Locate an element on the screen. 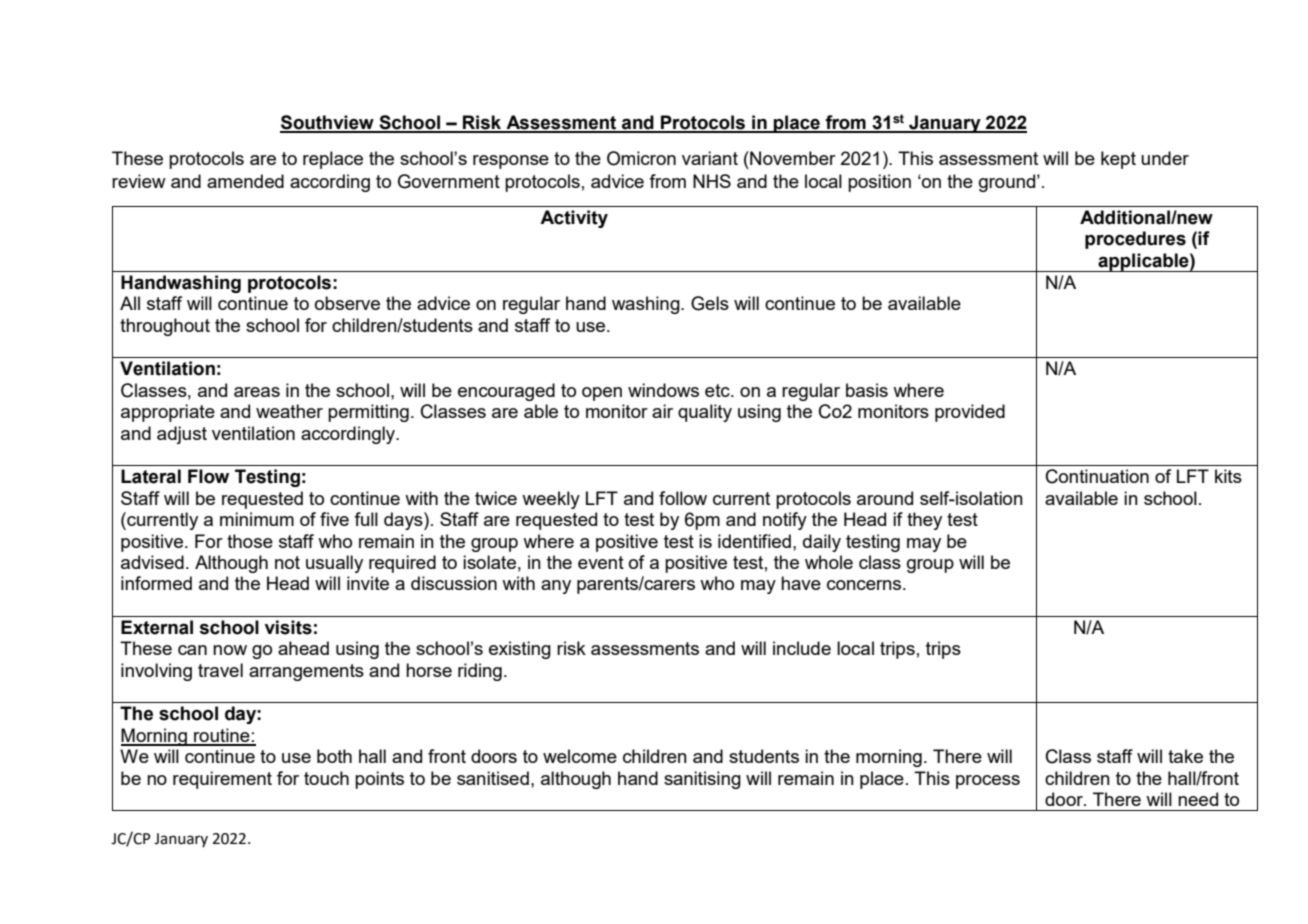 This screenshot has height=924, width=1308. Continuation is located at coordinates (1097, 476).
